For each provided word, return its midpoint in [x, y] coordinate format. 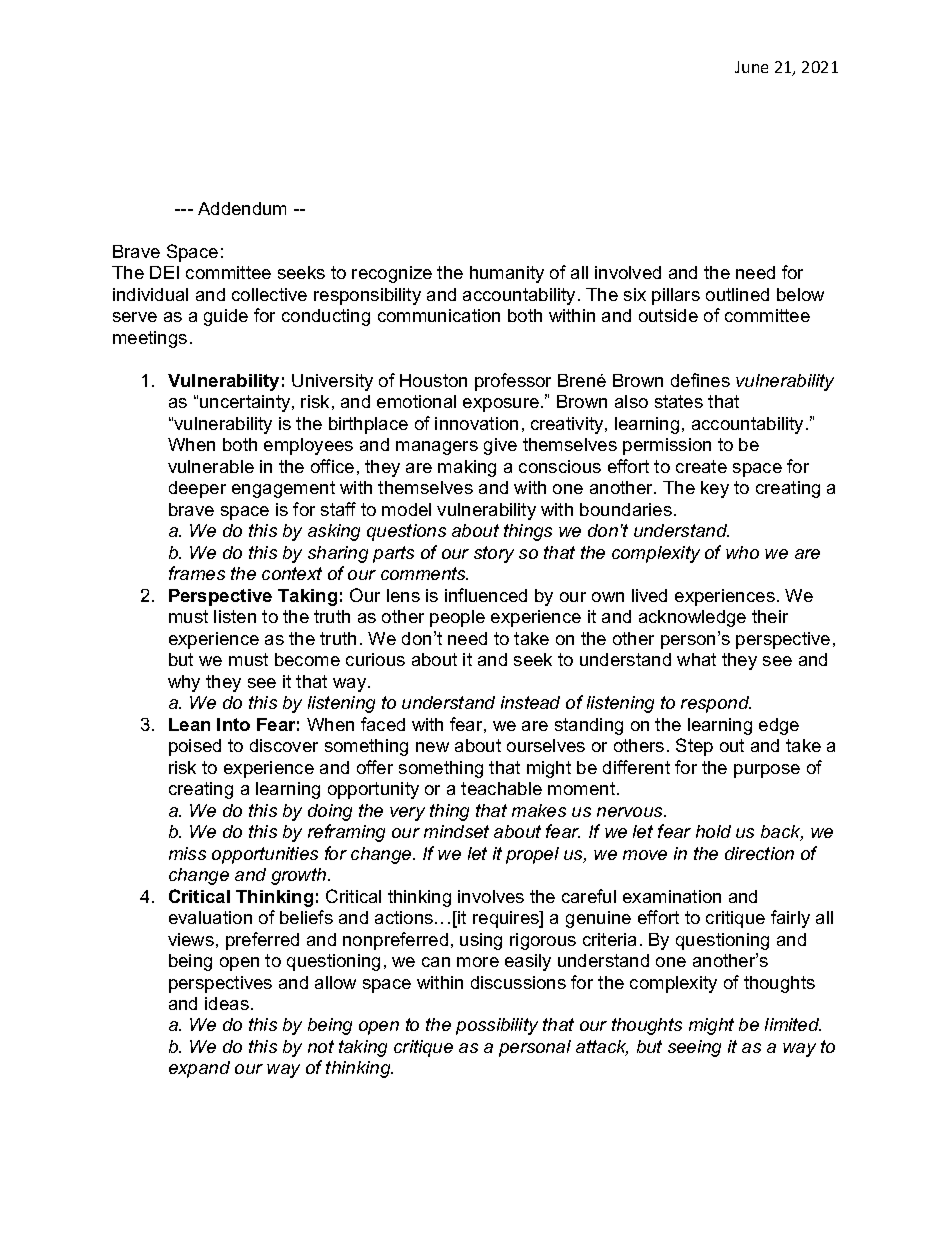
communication [439, 315]
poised [195, 747]
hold [713, 831]
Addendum [242, 208]
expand [199, 1069]
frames [197, 573]
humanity [507, 274]
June [751, 67]
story [494, 554]
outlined [737, 294]
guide [226, 317]
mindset [456, 831]
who [742, 552]
